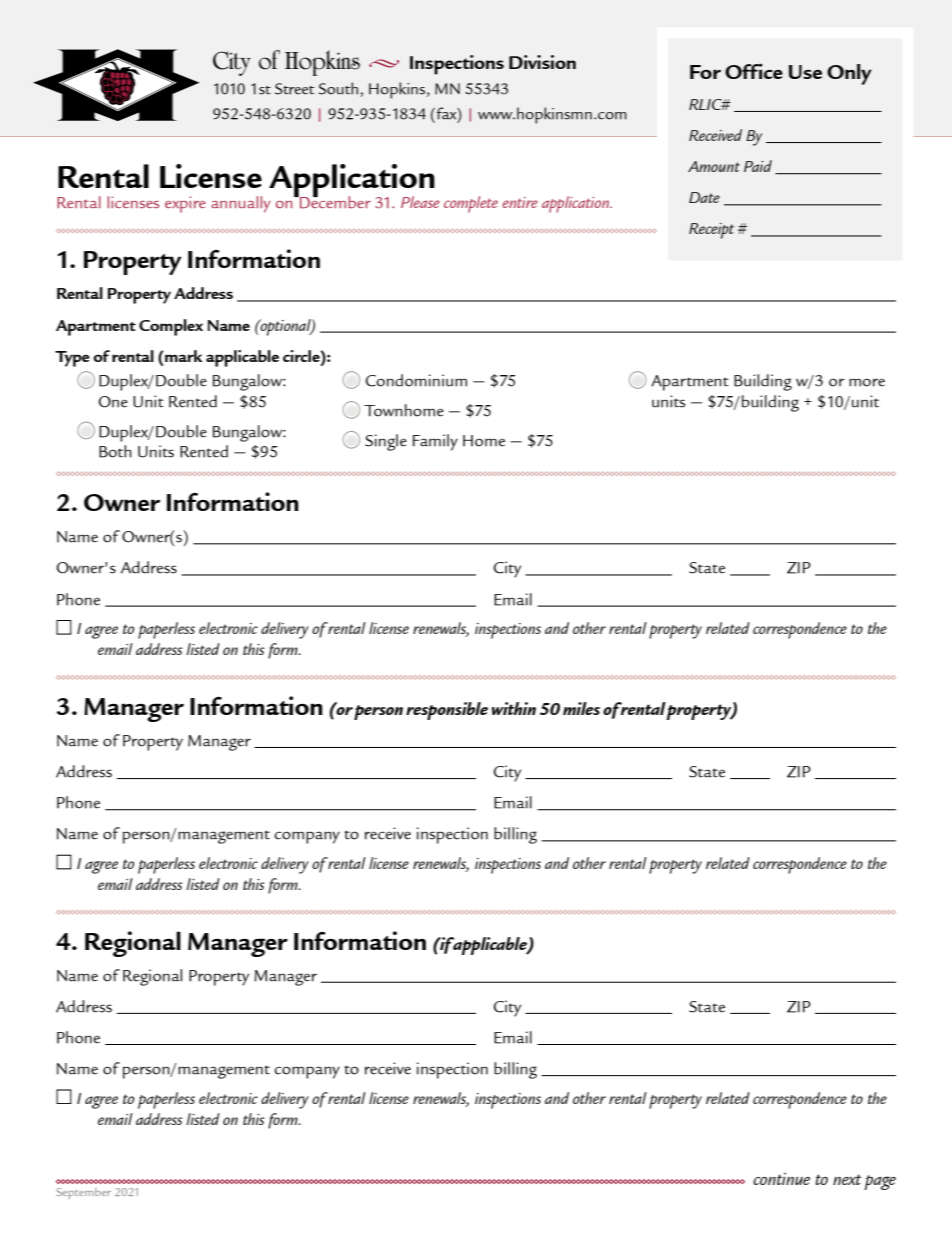  Describe the element at coordinates (435, 442) in the screenshot. I see `Family` at that location.
